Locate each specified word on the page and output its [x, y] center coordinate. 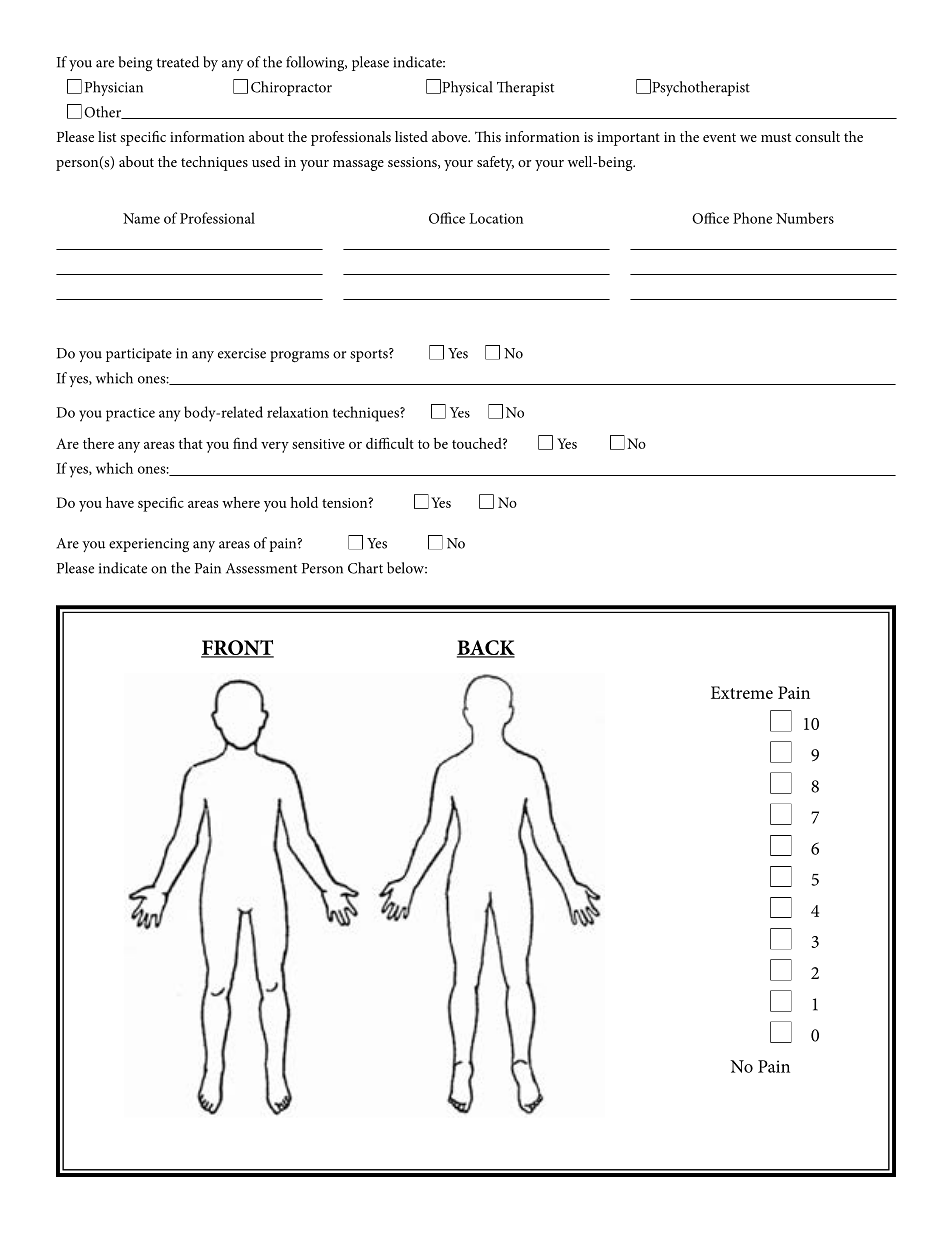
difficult [390, 443]
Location [496, 218]
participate [139, 355]
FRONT [237, 649]
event [719, 137]
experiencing [149, 545]
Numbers [805, 218]
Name [141, 218]
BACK [486, 649]
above [451, 136]
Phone [752, 218]
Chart [365, 568]
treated [178, 62]
